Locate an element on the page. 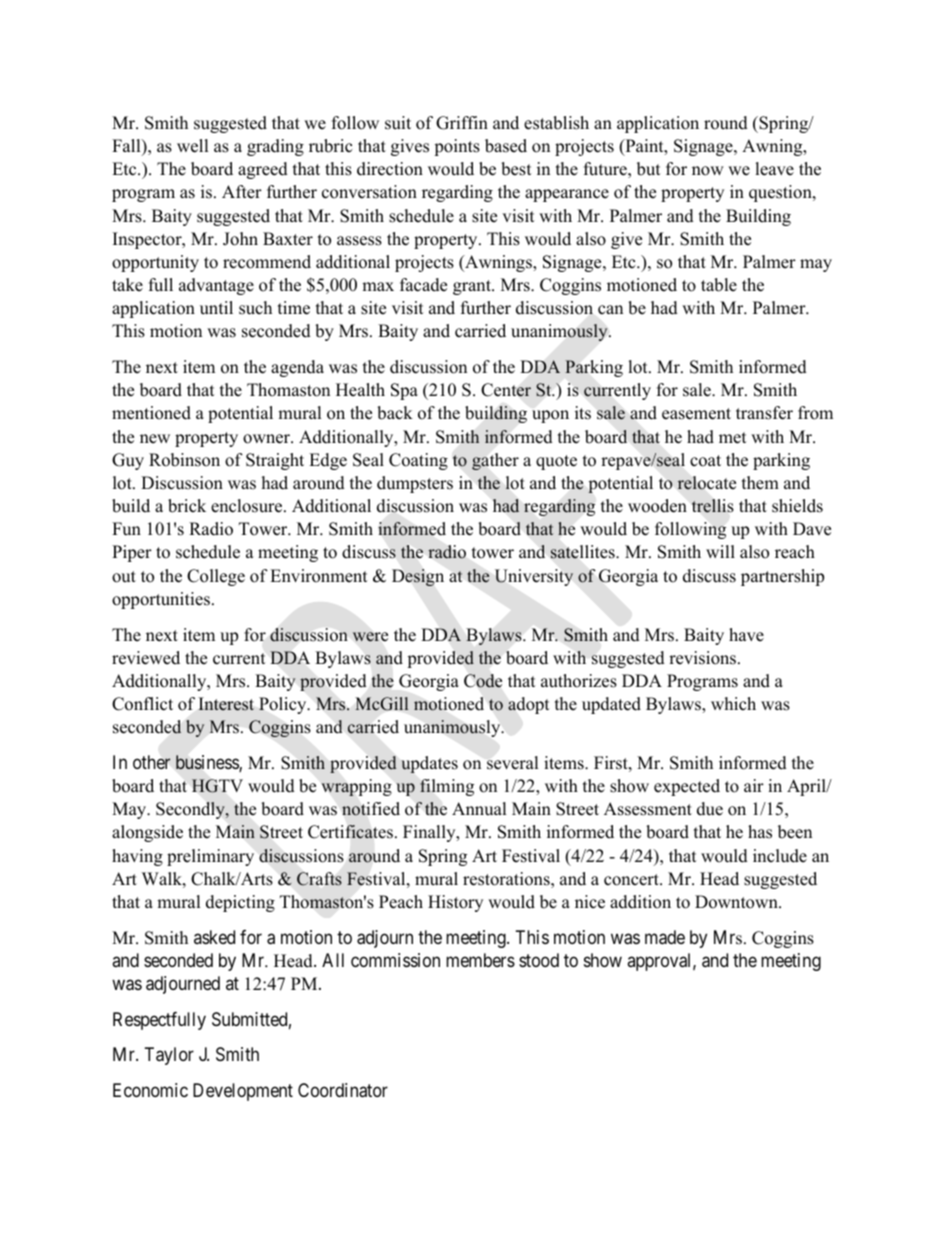 The height and width of the page is (1233, 952). mentioned is located at coordinates (151, 413).
